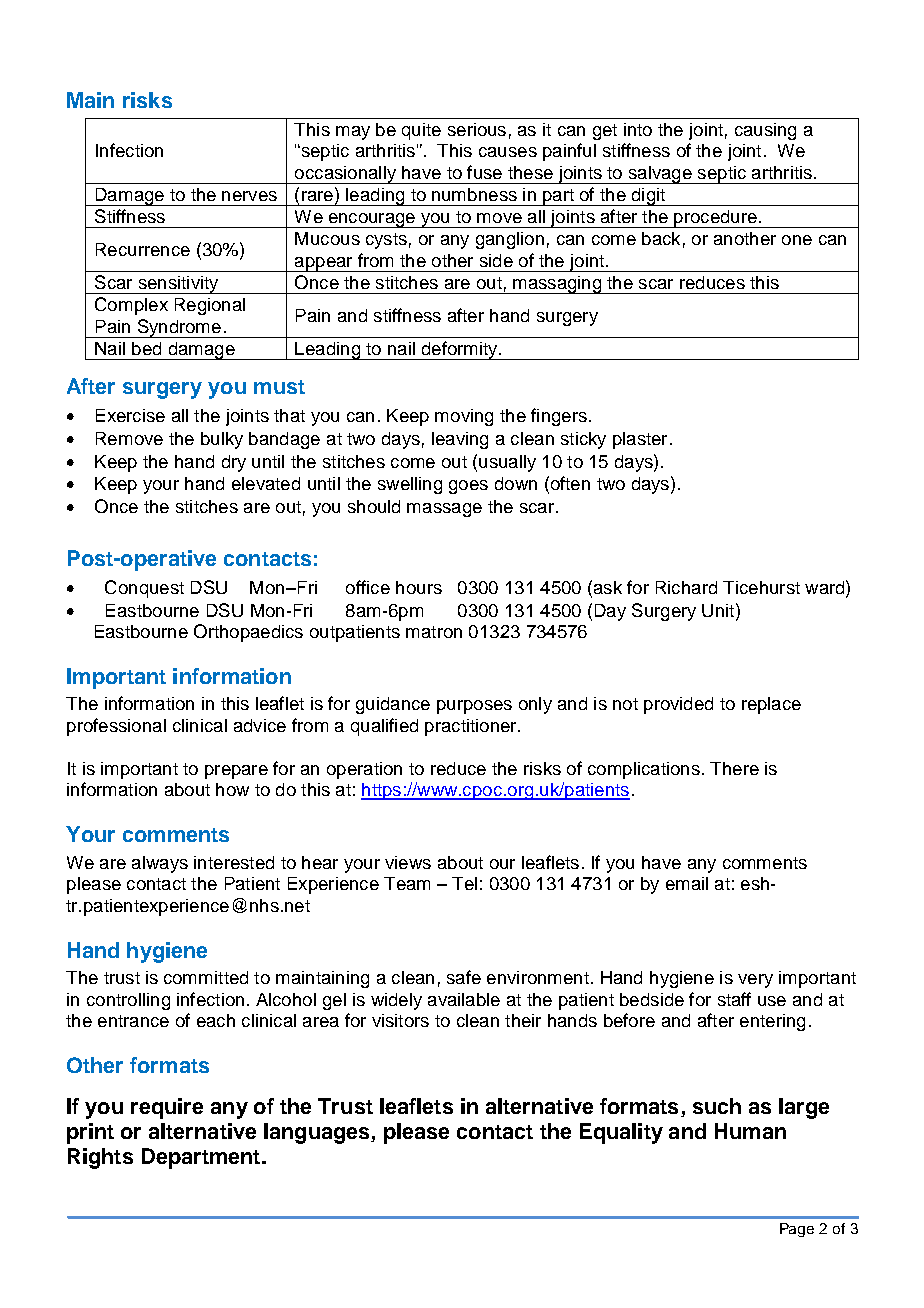 This page has width=924, height=1308. What do you see at coordinates (100, 1158) in the page?
I see `Rights` at bounding box center [100, 1158].
